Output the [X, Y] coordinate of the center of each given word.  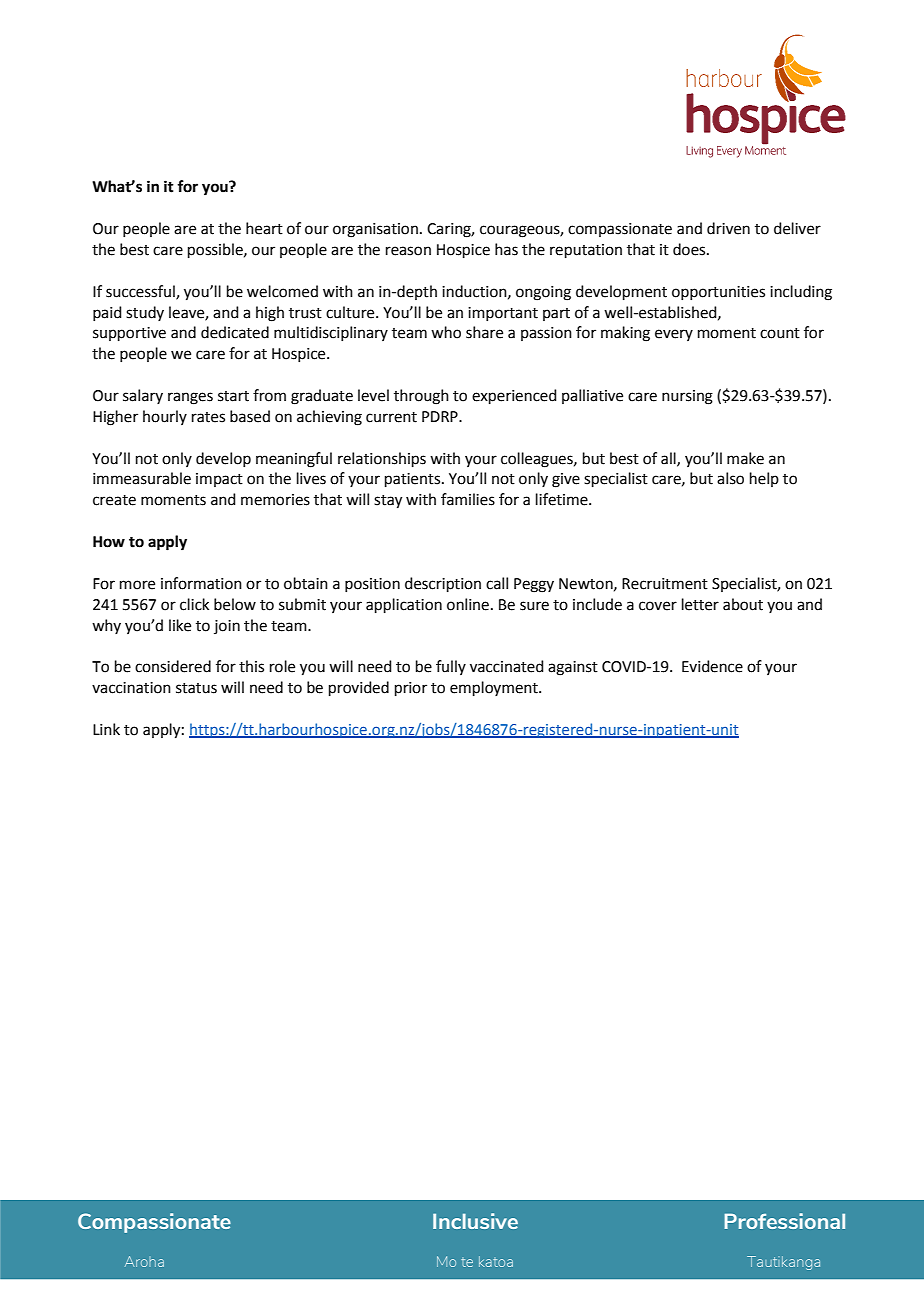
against [573, 668]
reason [408, 251]
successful [141, 292]
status [196, 688]
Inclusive [475, 1221]
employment [495, 688]
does [690, 249]
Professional [784, 1221]
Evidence [712, 666]
